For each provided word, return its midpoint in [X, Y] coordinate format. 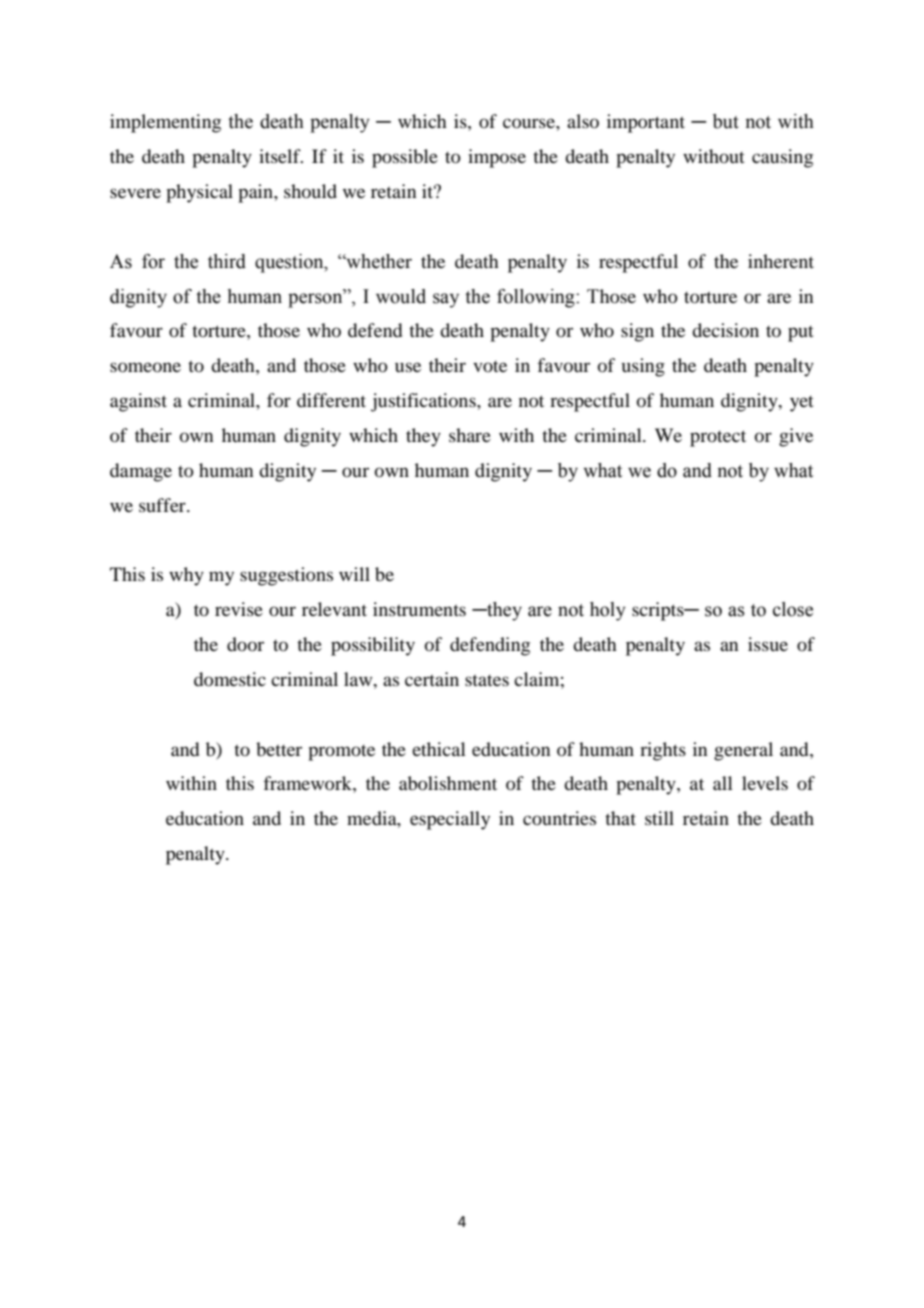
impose [497, 158]
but [726, 121]
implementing [165, 123]
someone [145, 367]
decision [725, 330]
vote [490, 366]
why [186, 576]
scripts [659, 611]
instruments [419, 609]
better [279, 749]
